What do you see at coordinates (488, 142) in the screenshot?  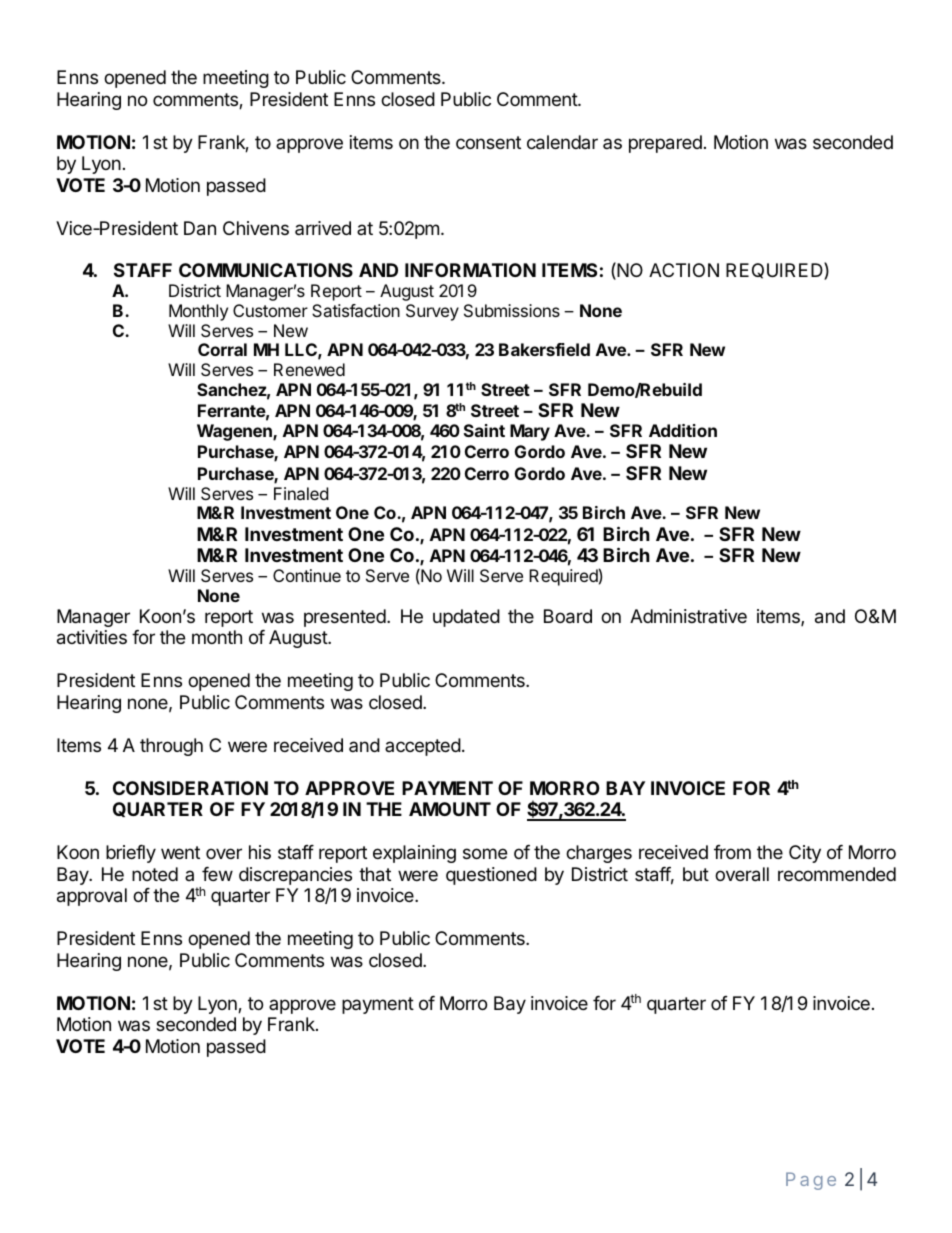 I see `consent` at bounding box center [488, 142].
